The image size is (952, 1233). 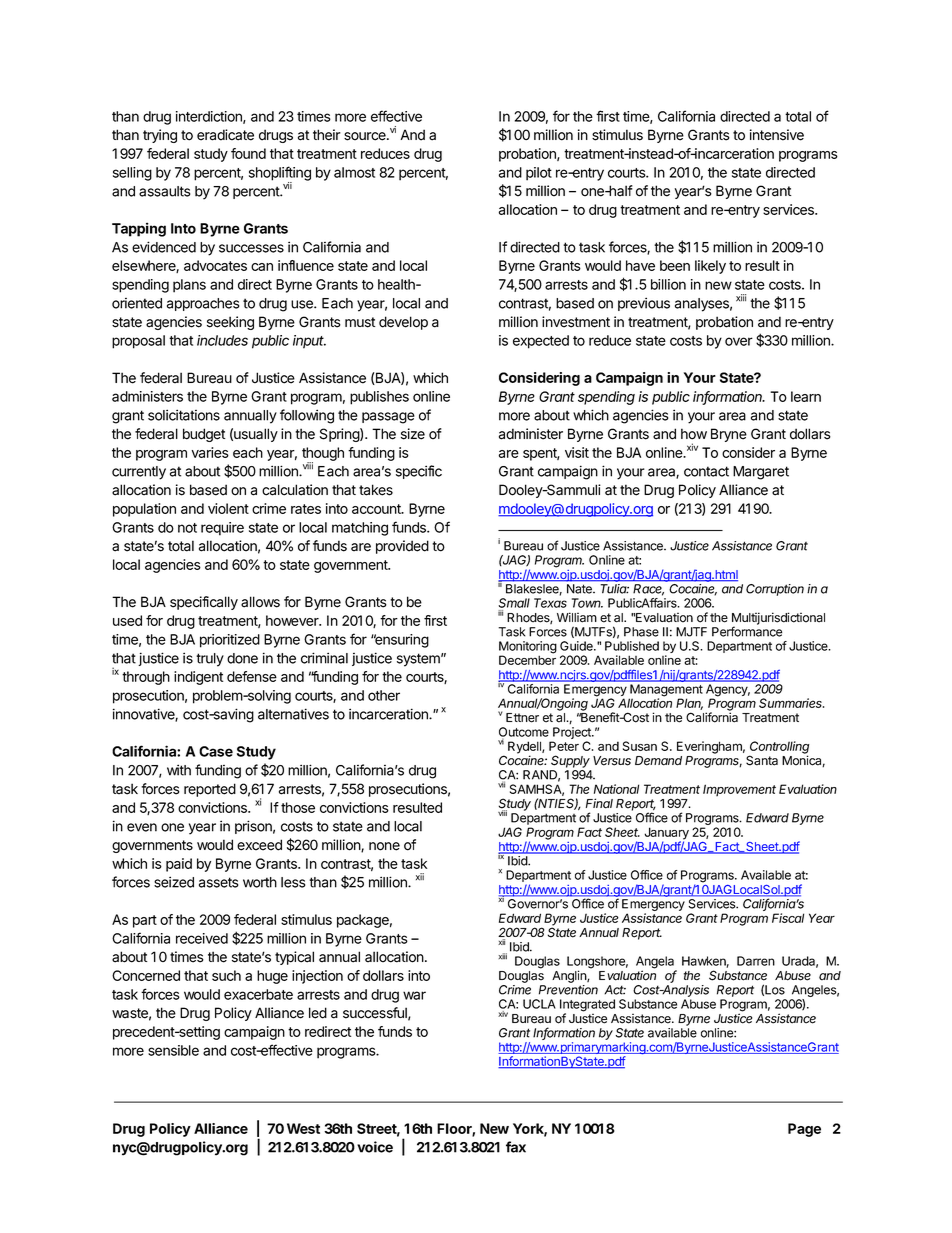 I want to click on intensive, so click(x=777, y=135).
